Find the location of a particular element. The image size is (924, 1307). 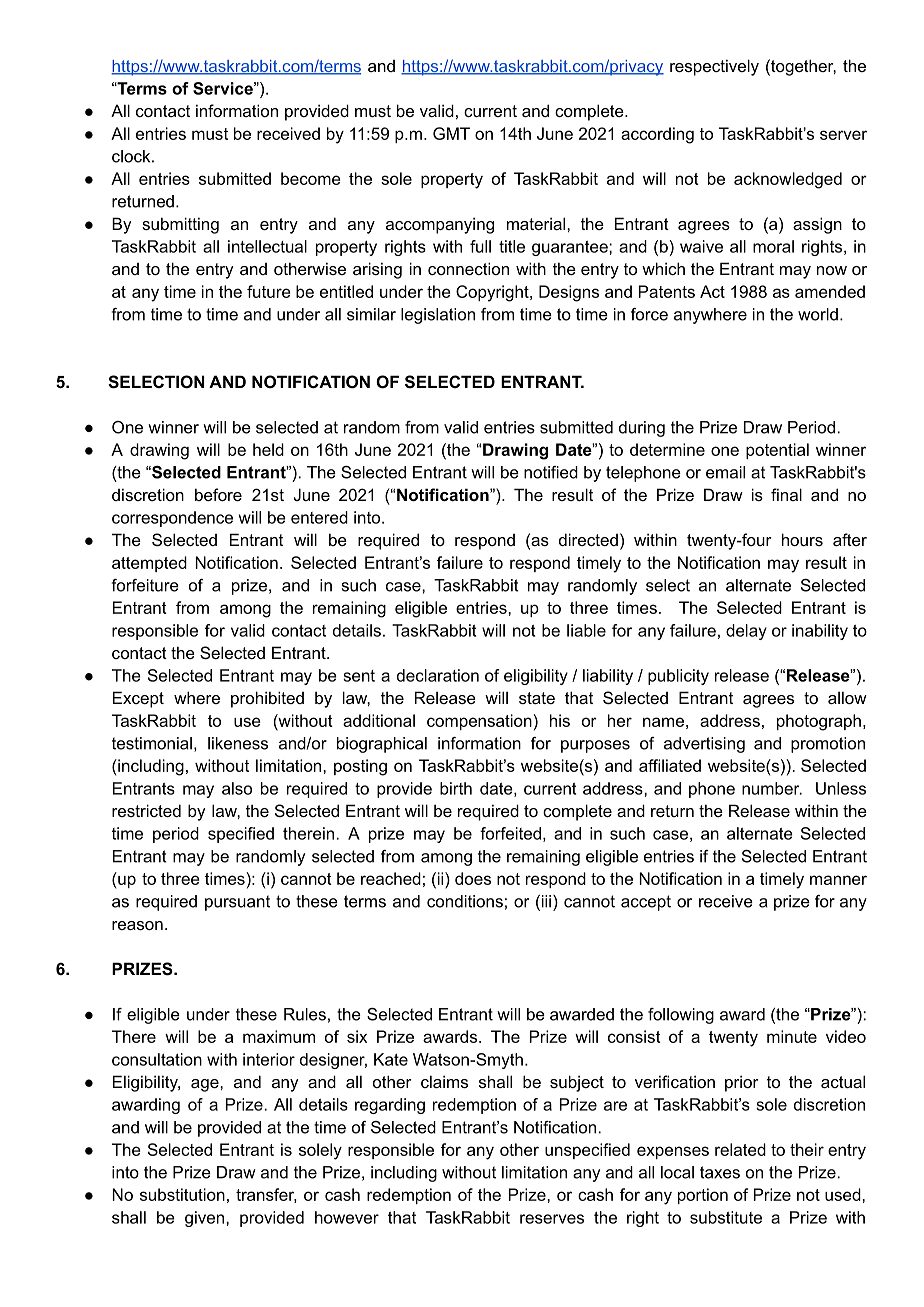

taxes is located at coordinates (720, 1172).
